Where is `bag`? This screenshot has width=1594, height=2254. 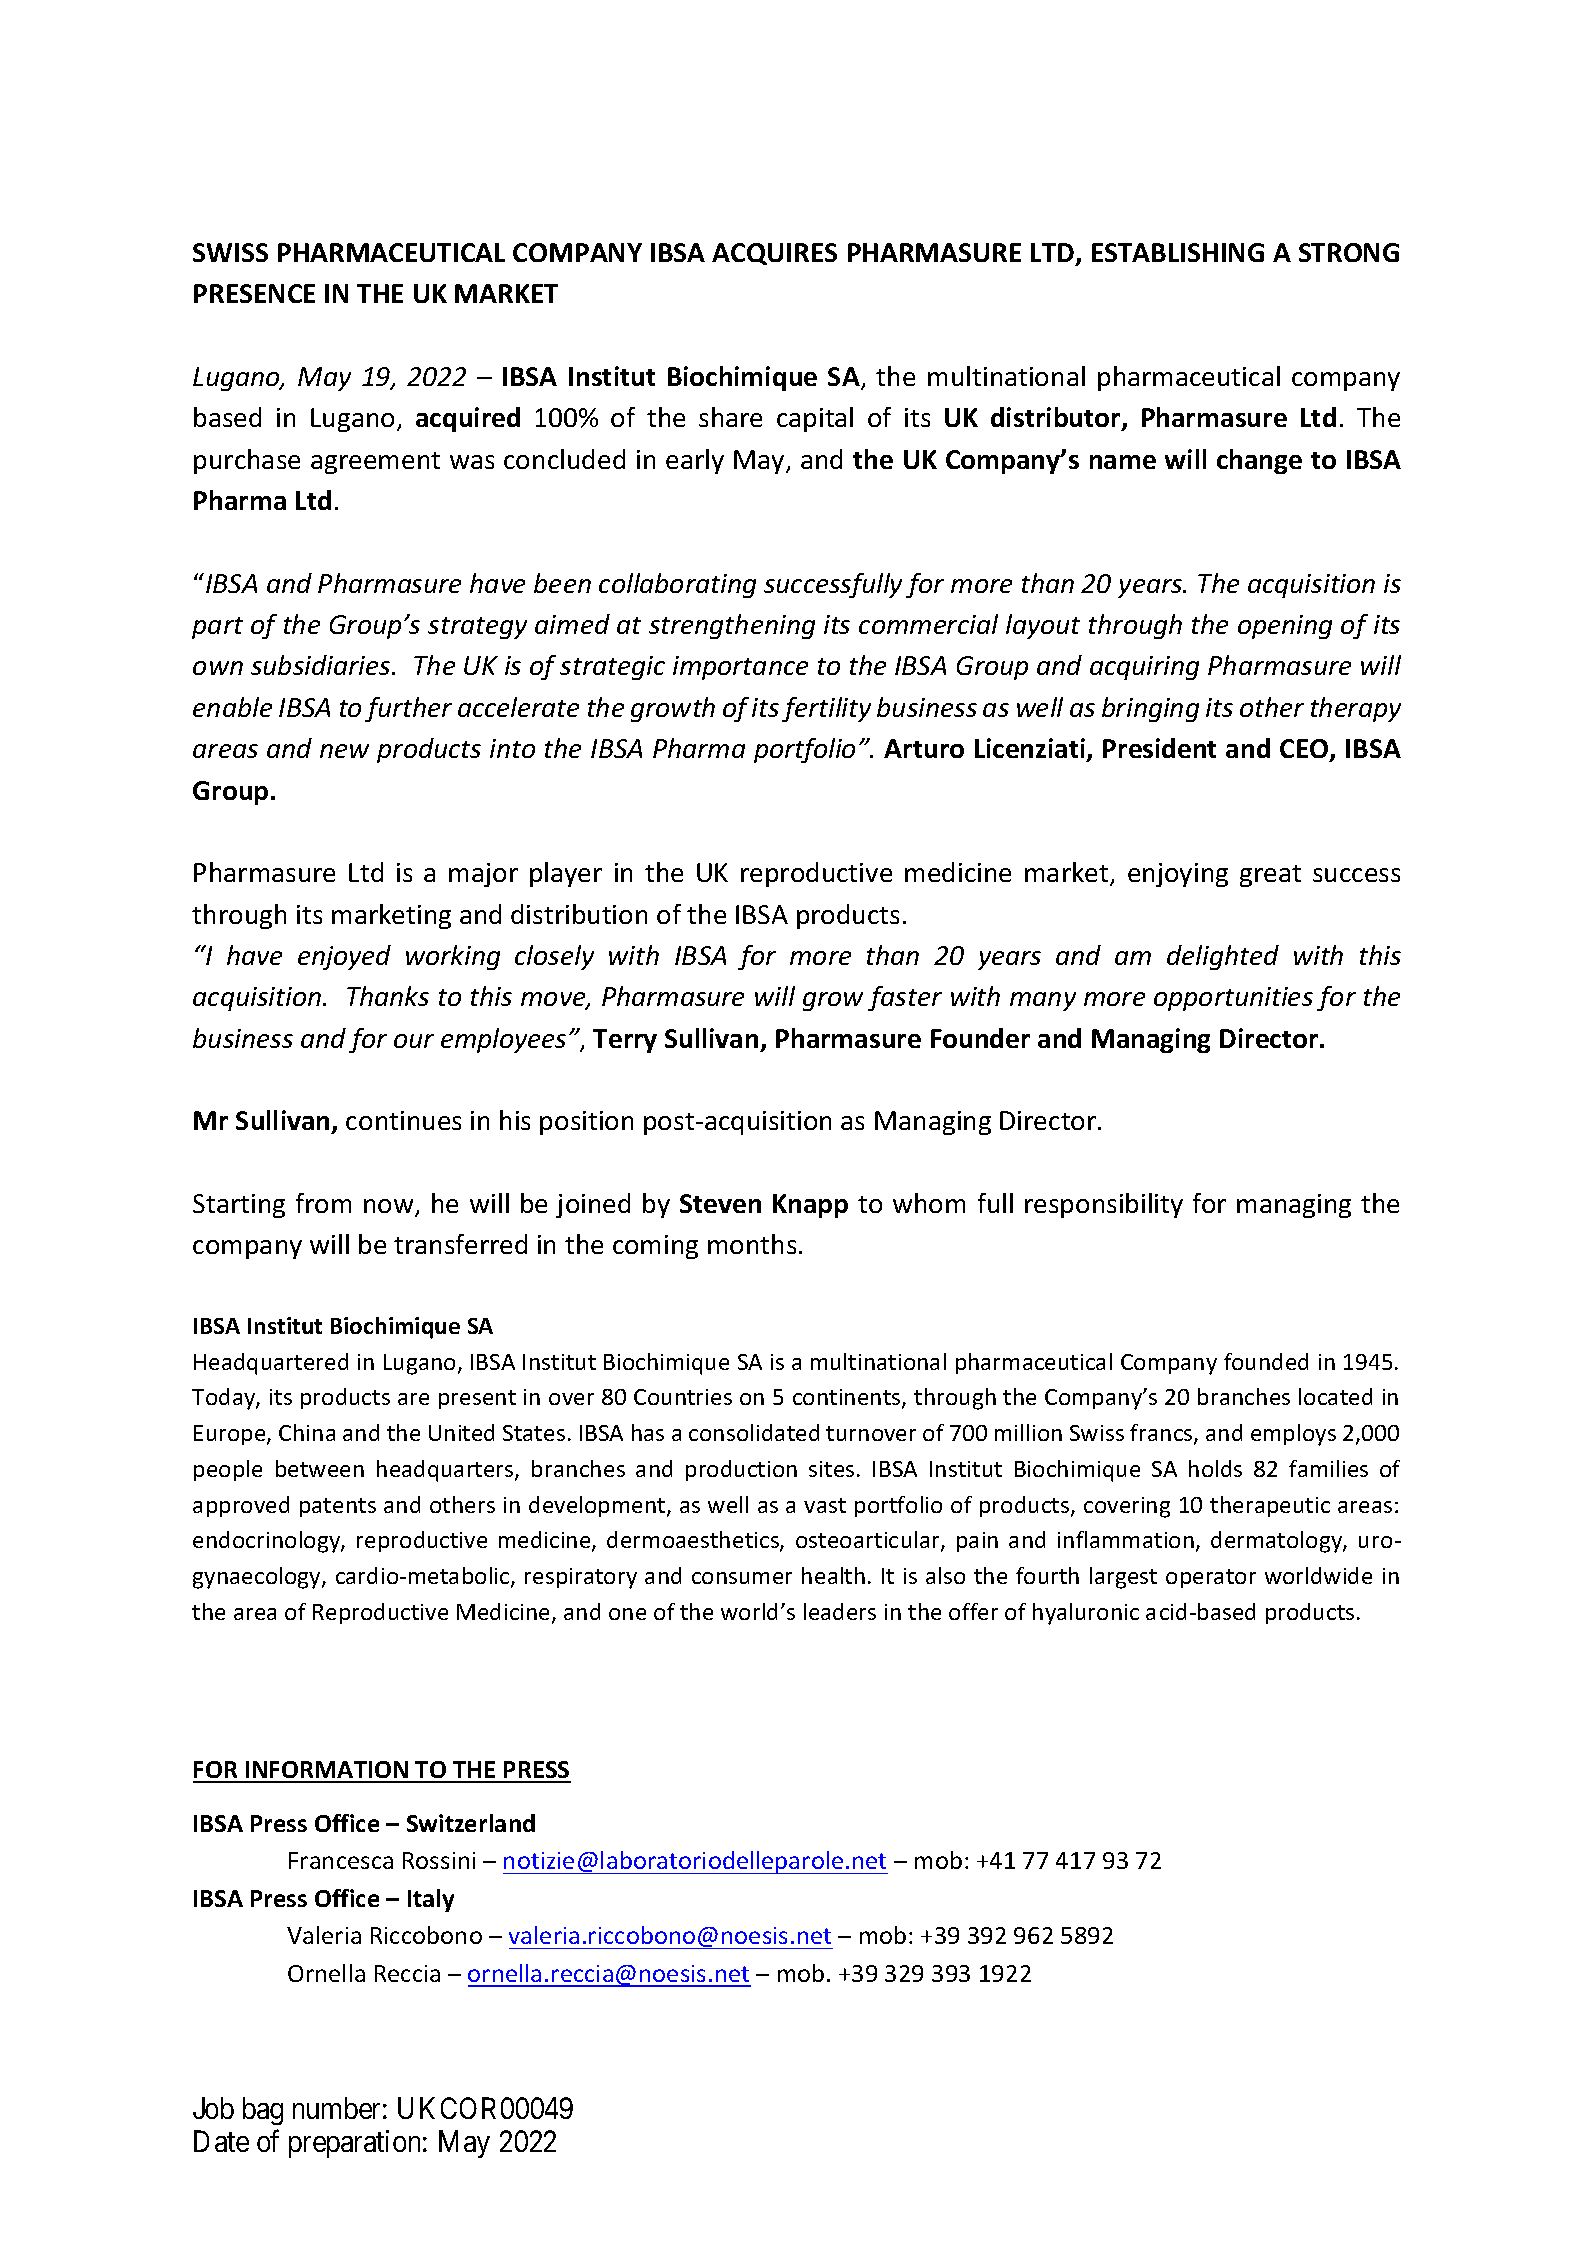 bag is located at coordinates (263, 2111).
